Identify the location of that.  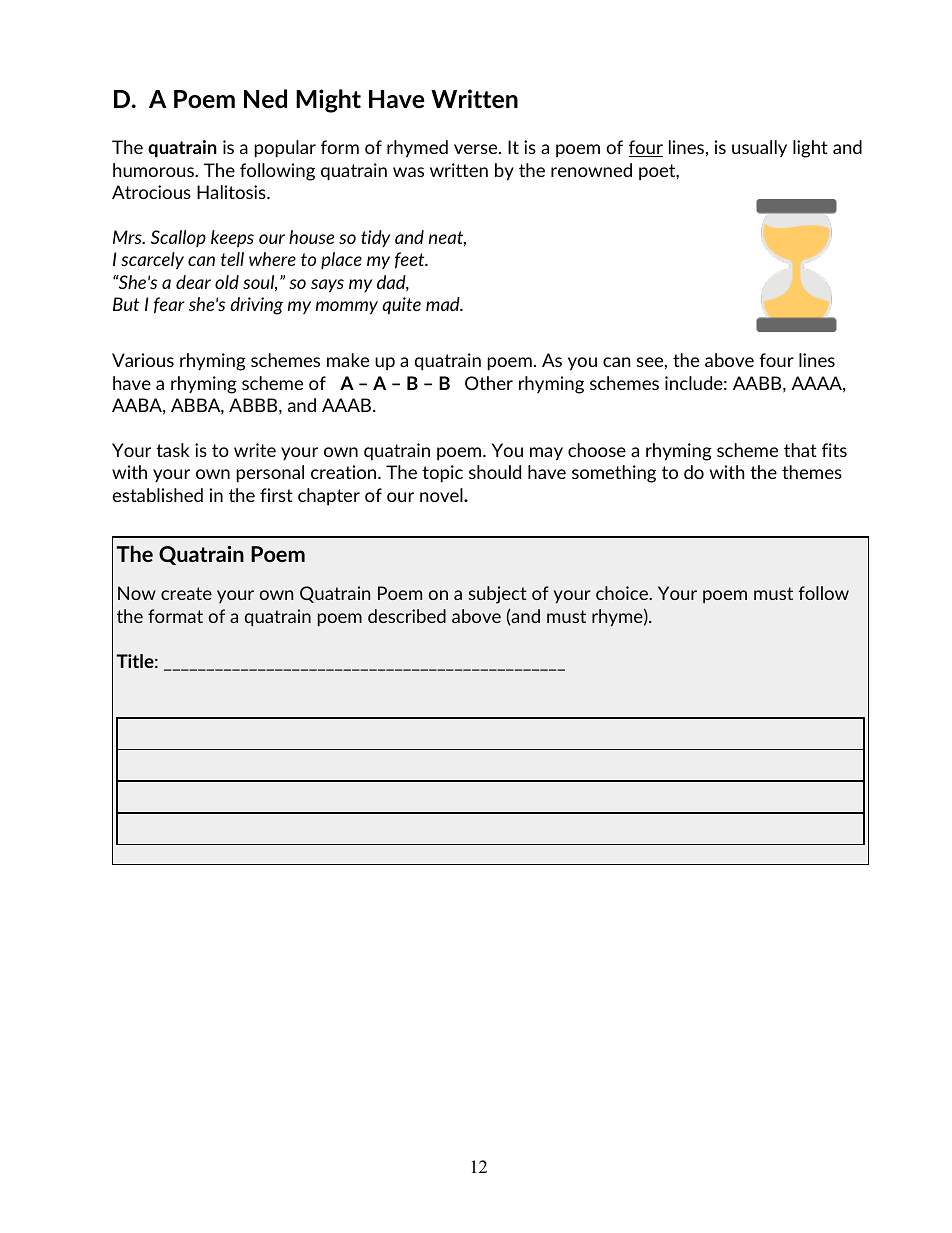
(800, 450).
